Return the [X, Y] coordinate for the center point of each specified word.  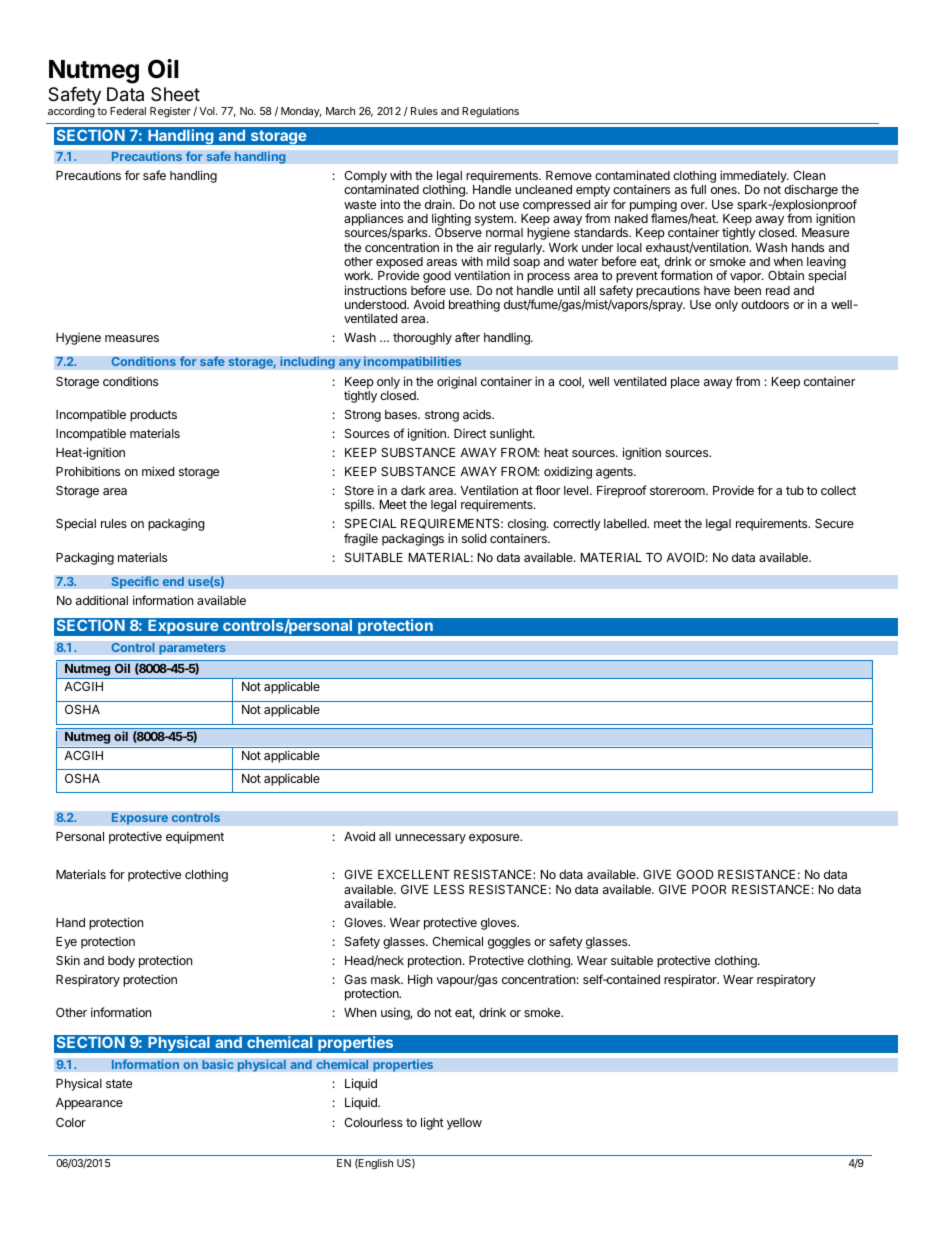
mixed [158, 471]
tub [795, 490]
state [119, 1083]
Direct [470, 433]
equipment [195, 837]
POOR [709, 889]
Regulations [490, 112]
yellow [464, 1124]
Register [170, 112]
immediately [754, 178]
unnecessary [430, 839]
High [420, 980]
